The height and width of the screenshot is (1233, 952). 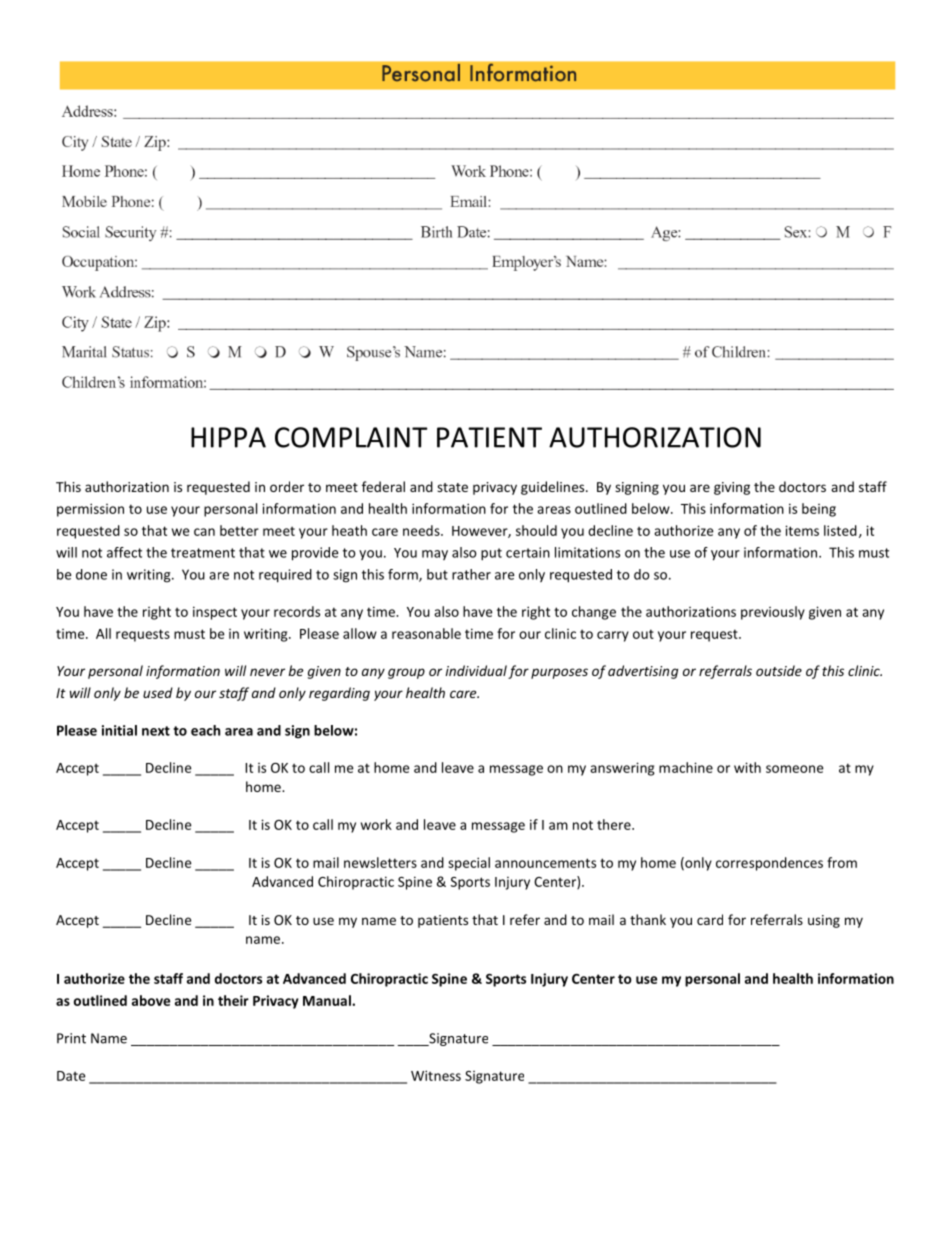 I want to click on next, so click(x=156, y=731).
